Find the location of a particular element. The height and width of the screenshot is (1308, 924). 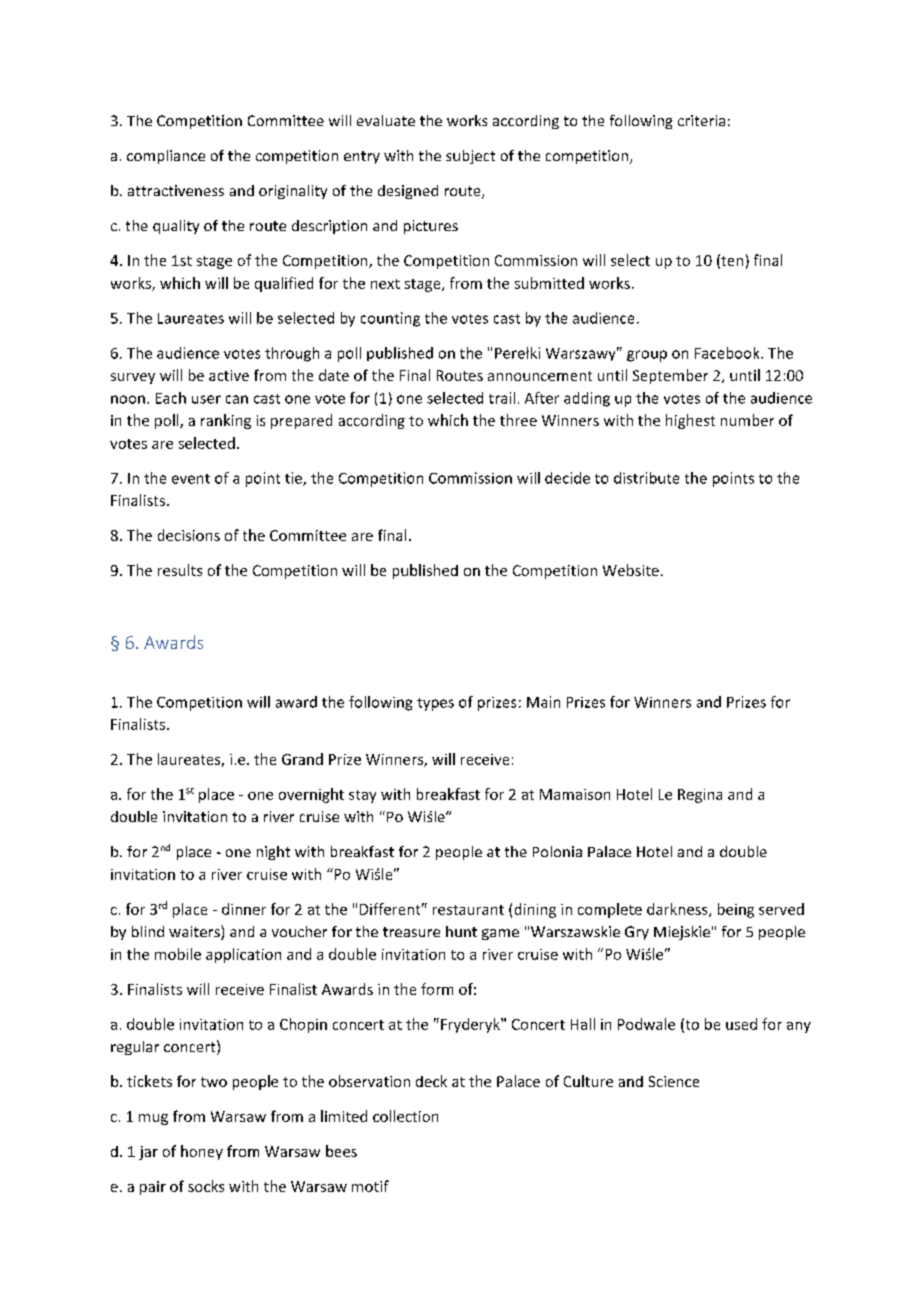

Regina is located at coordinates (700, 796).
